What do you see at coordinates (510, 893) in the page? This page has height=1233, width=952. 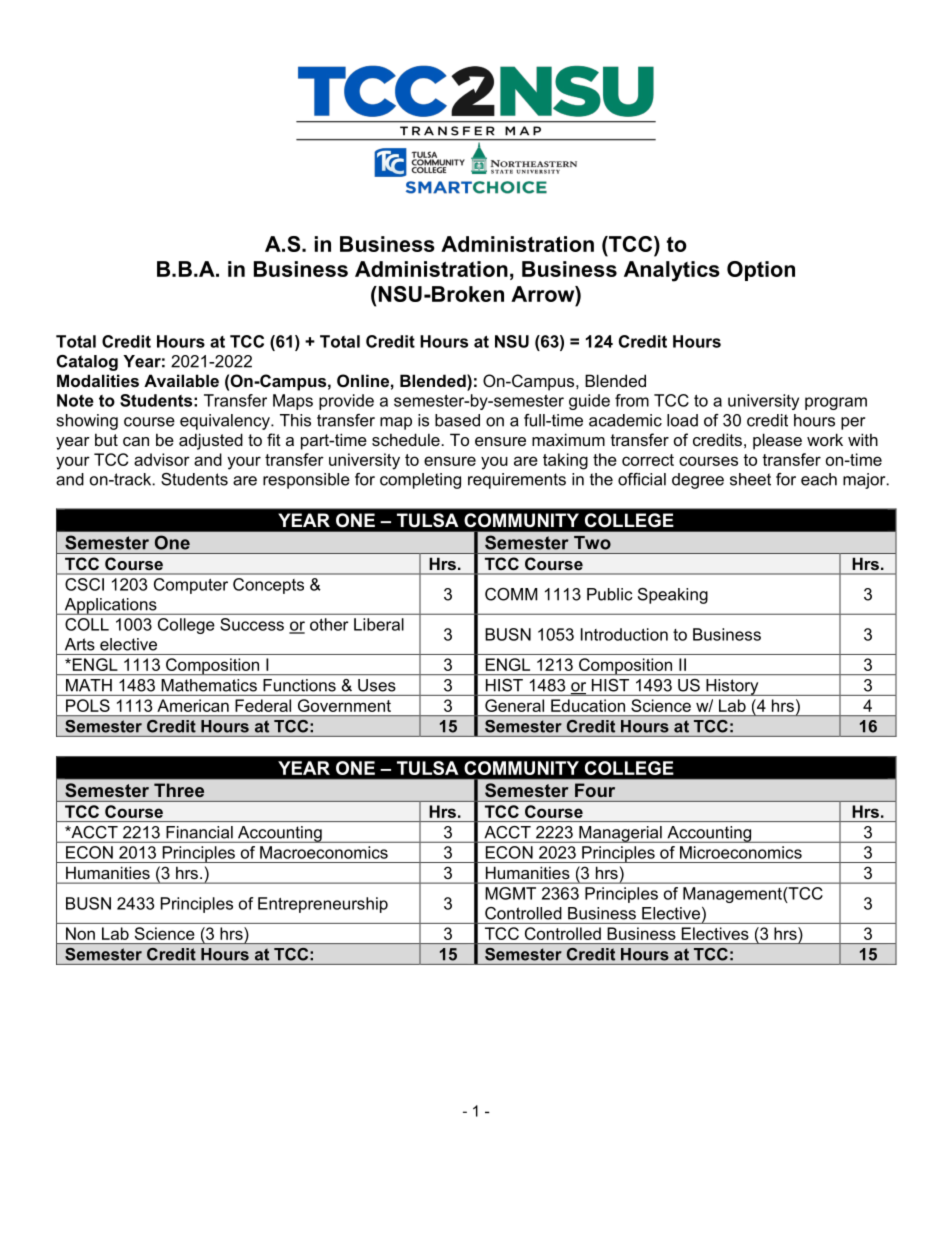 I see `MGMT` at bounding box center [510, 893].
